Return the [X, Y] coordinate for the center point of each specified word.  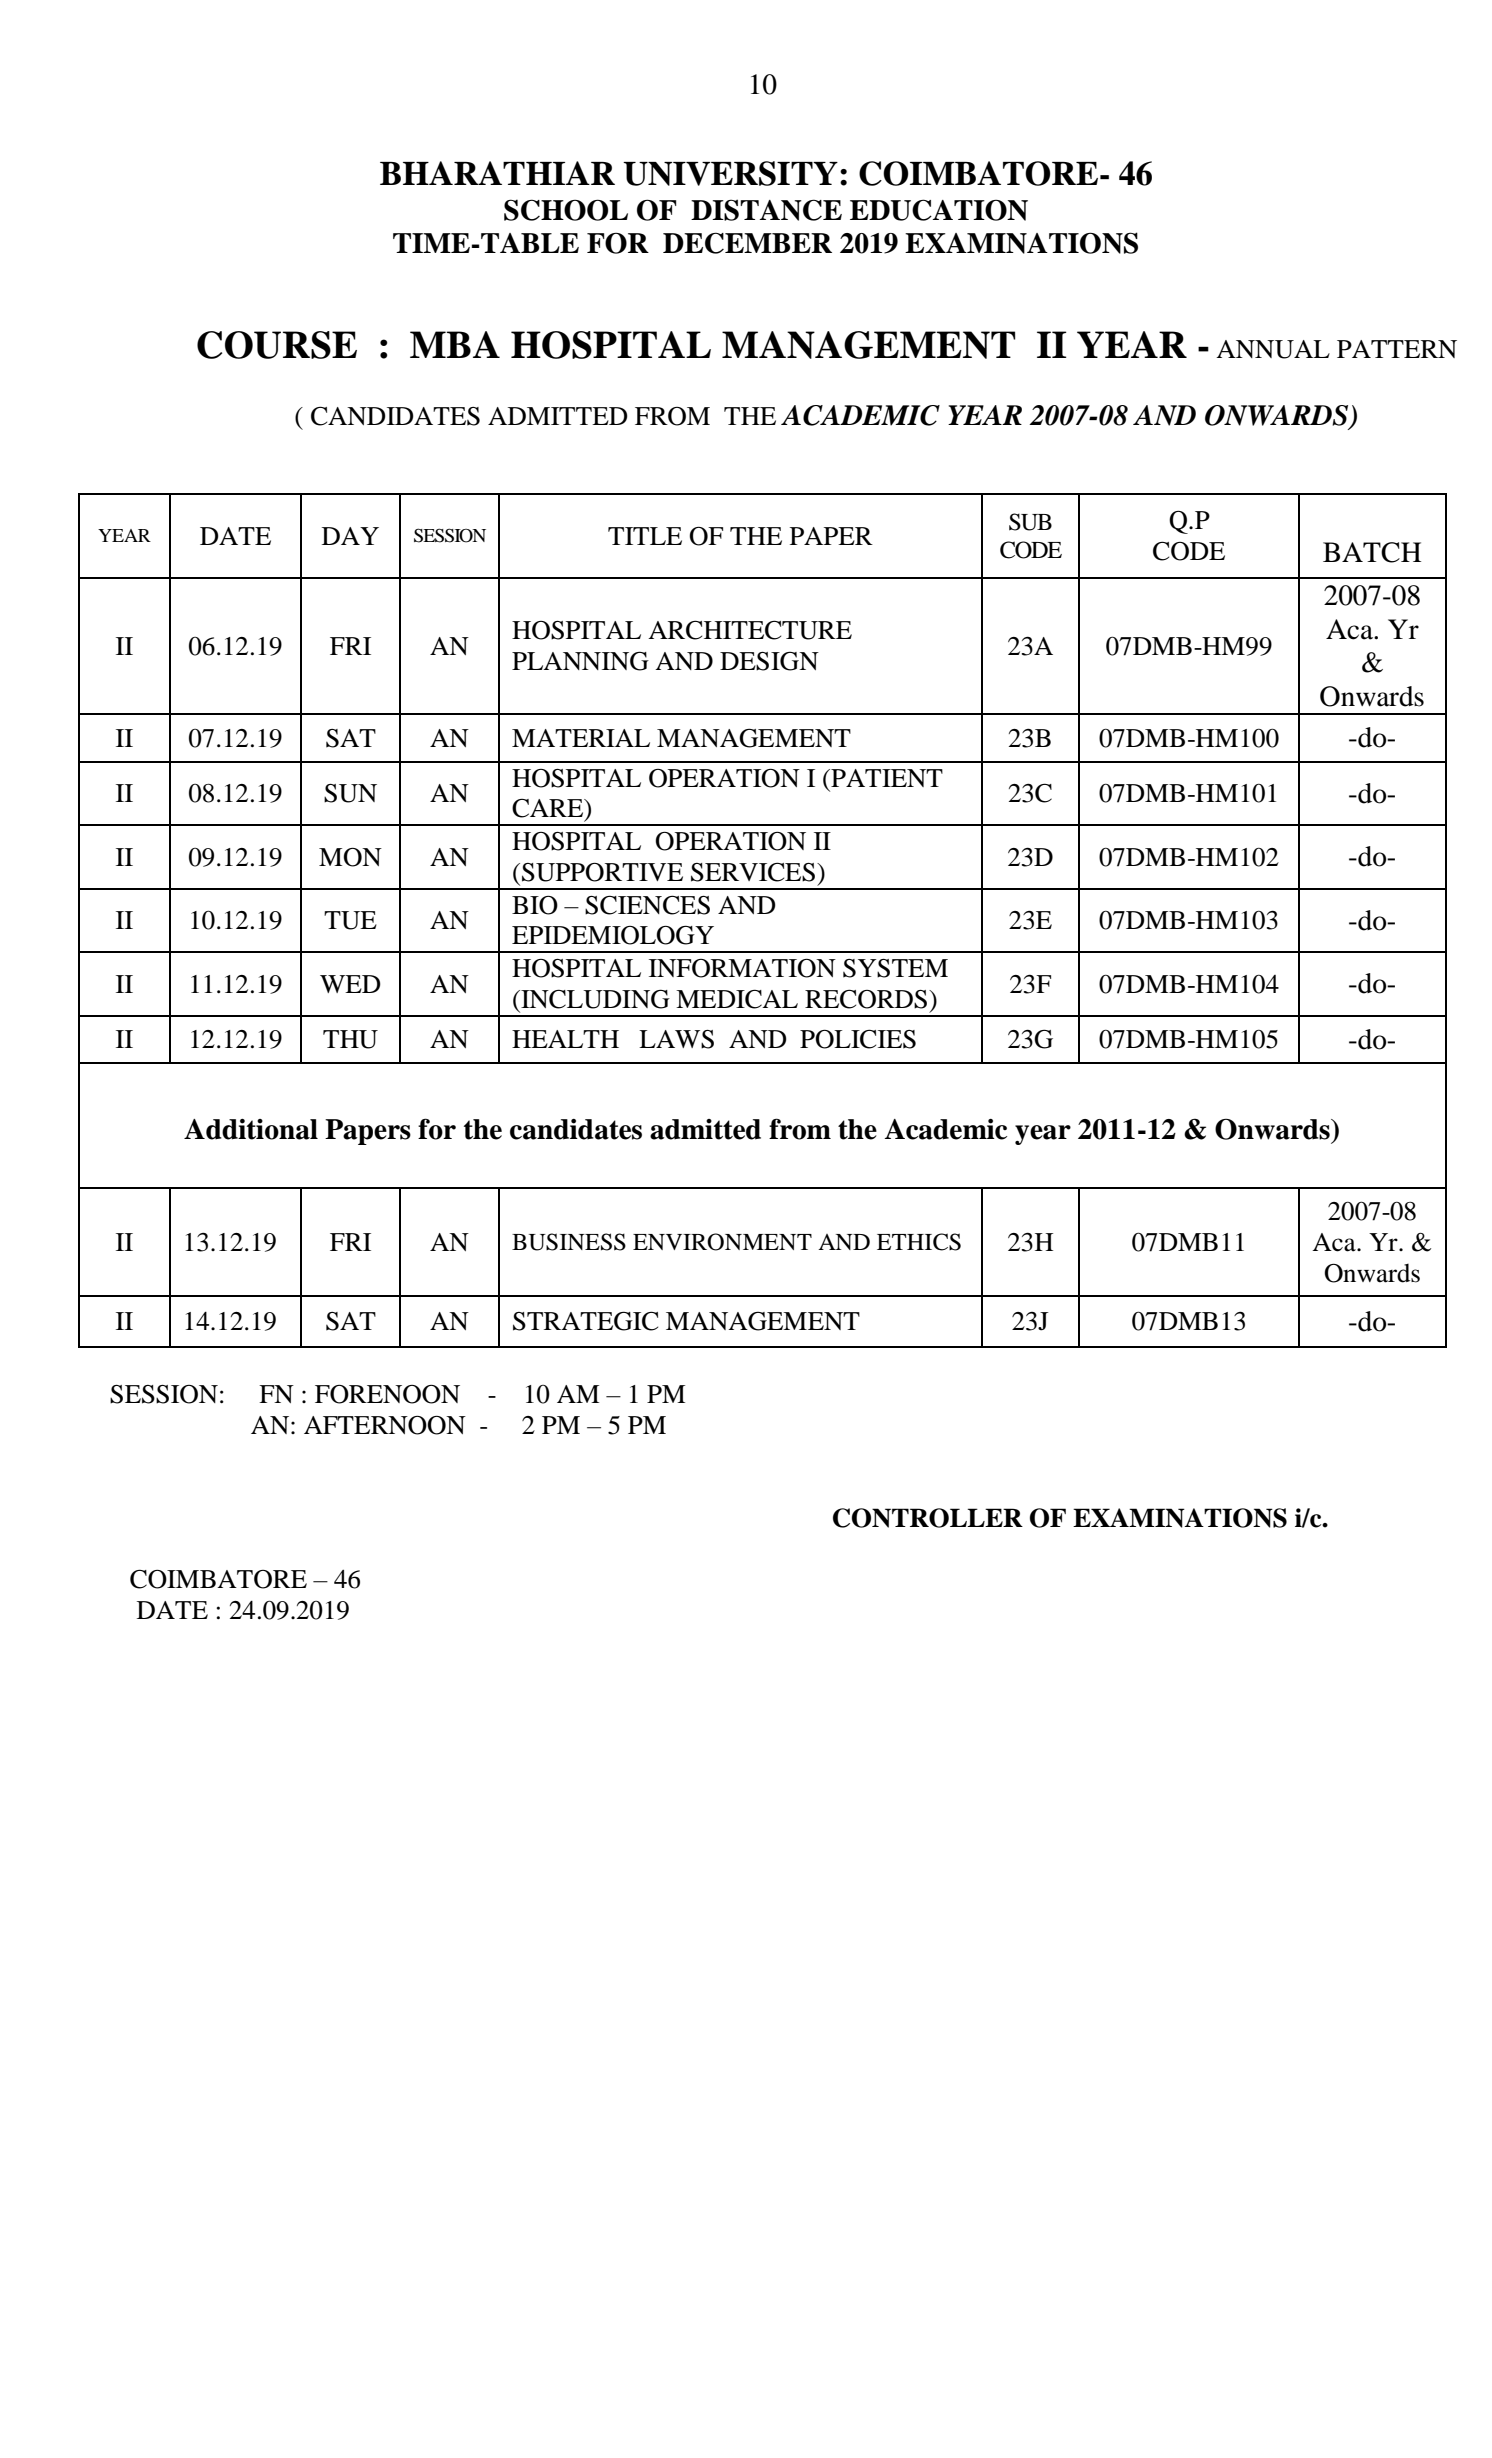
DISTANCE [766, 210]
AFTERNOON [385, 1425]
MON [350, 857]
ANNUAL [1273, 349]
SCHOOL [566, 210]
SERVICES [754, 872]
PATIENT [886, 778]
